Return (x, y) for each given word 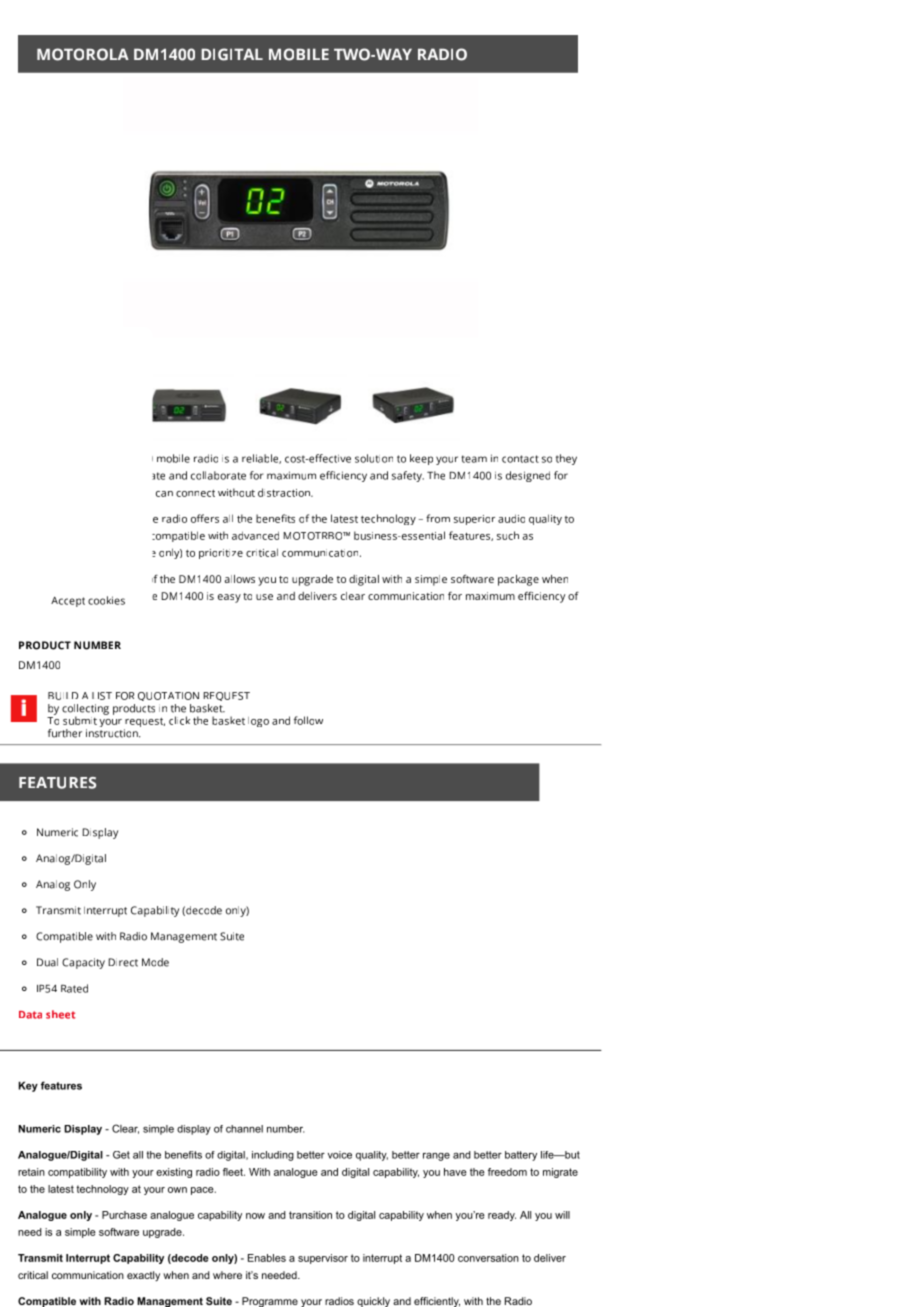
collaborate (218, 475)
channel (244, 1129)
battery (521, 1156)
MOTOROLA (83, 54)
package (518, 580)
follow (308, 720)
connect (195, 493)
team (474, 459)
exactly (143, 1276)
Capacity (83, 963)
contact (520, 459)
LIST (102, 696)
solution (374, 458)
